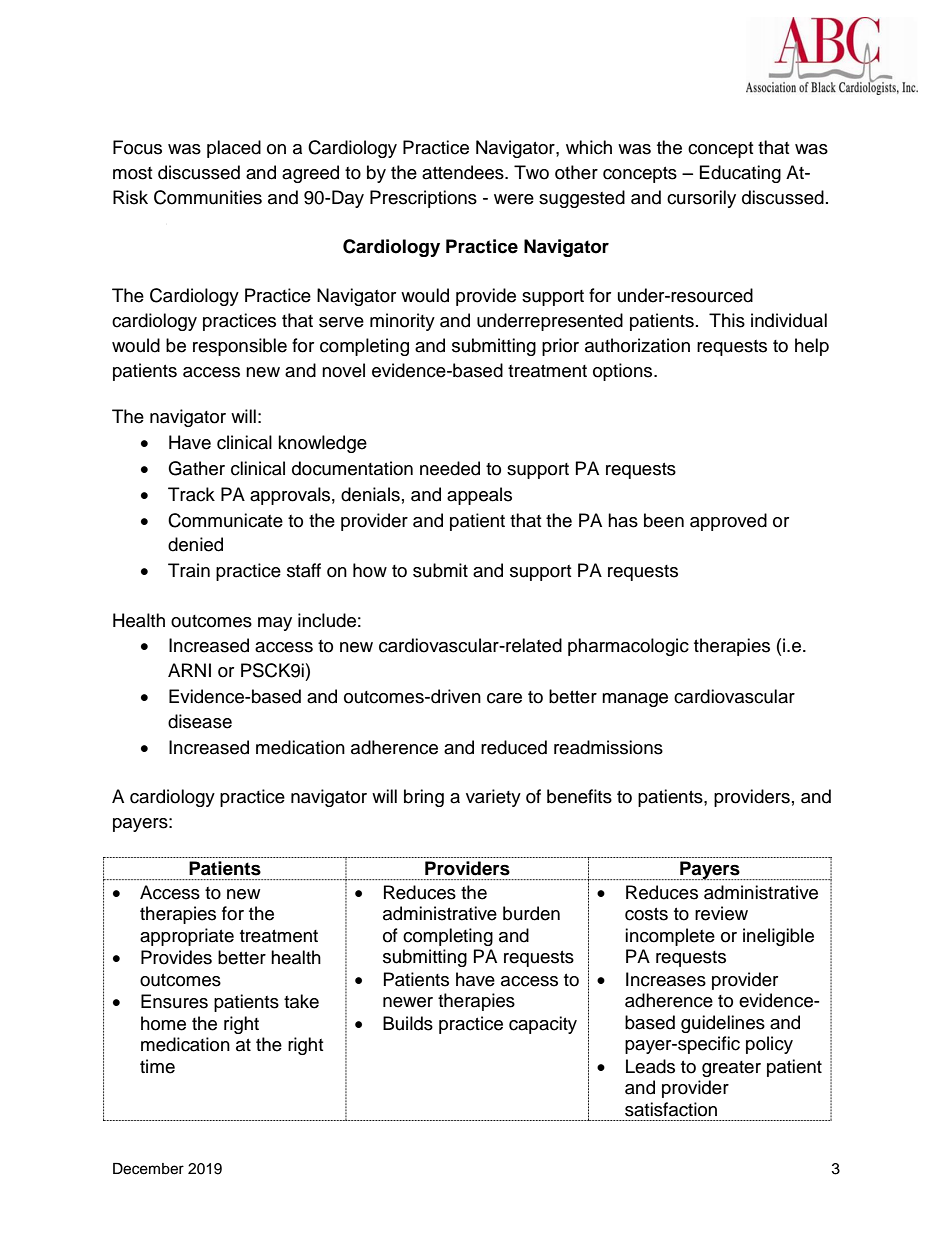 The height and width of the image is (1233, 952). Describe the element at coordinates (740, 174) in the image. I see `Educating` at that location.
